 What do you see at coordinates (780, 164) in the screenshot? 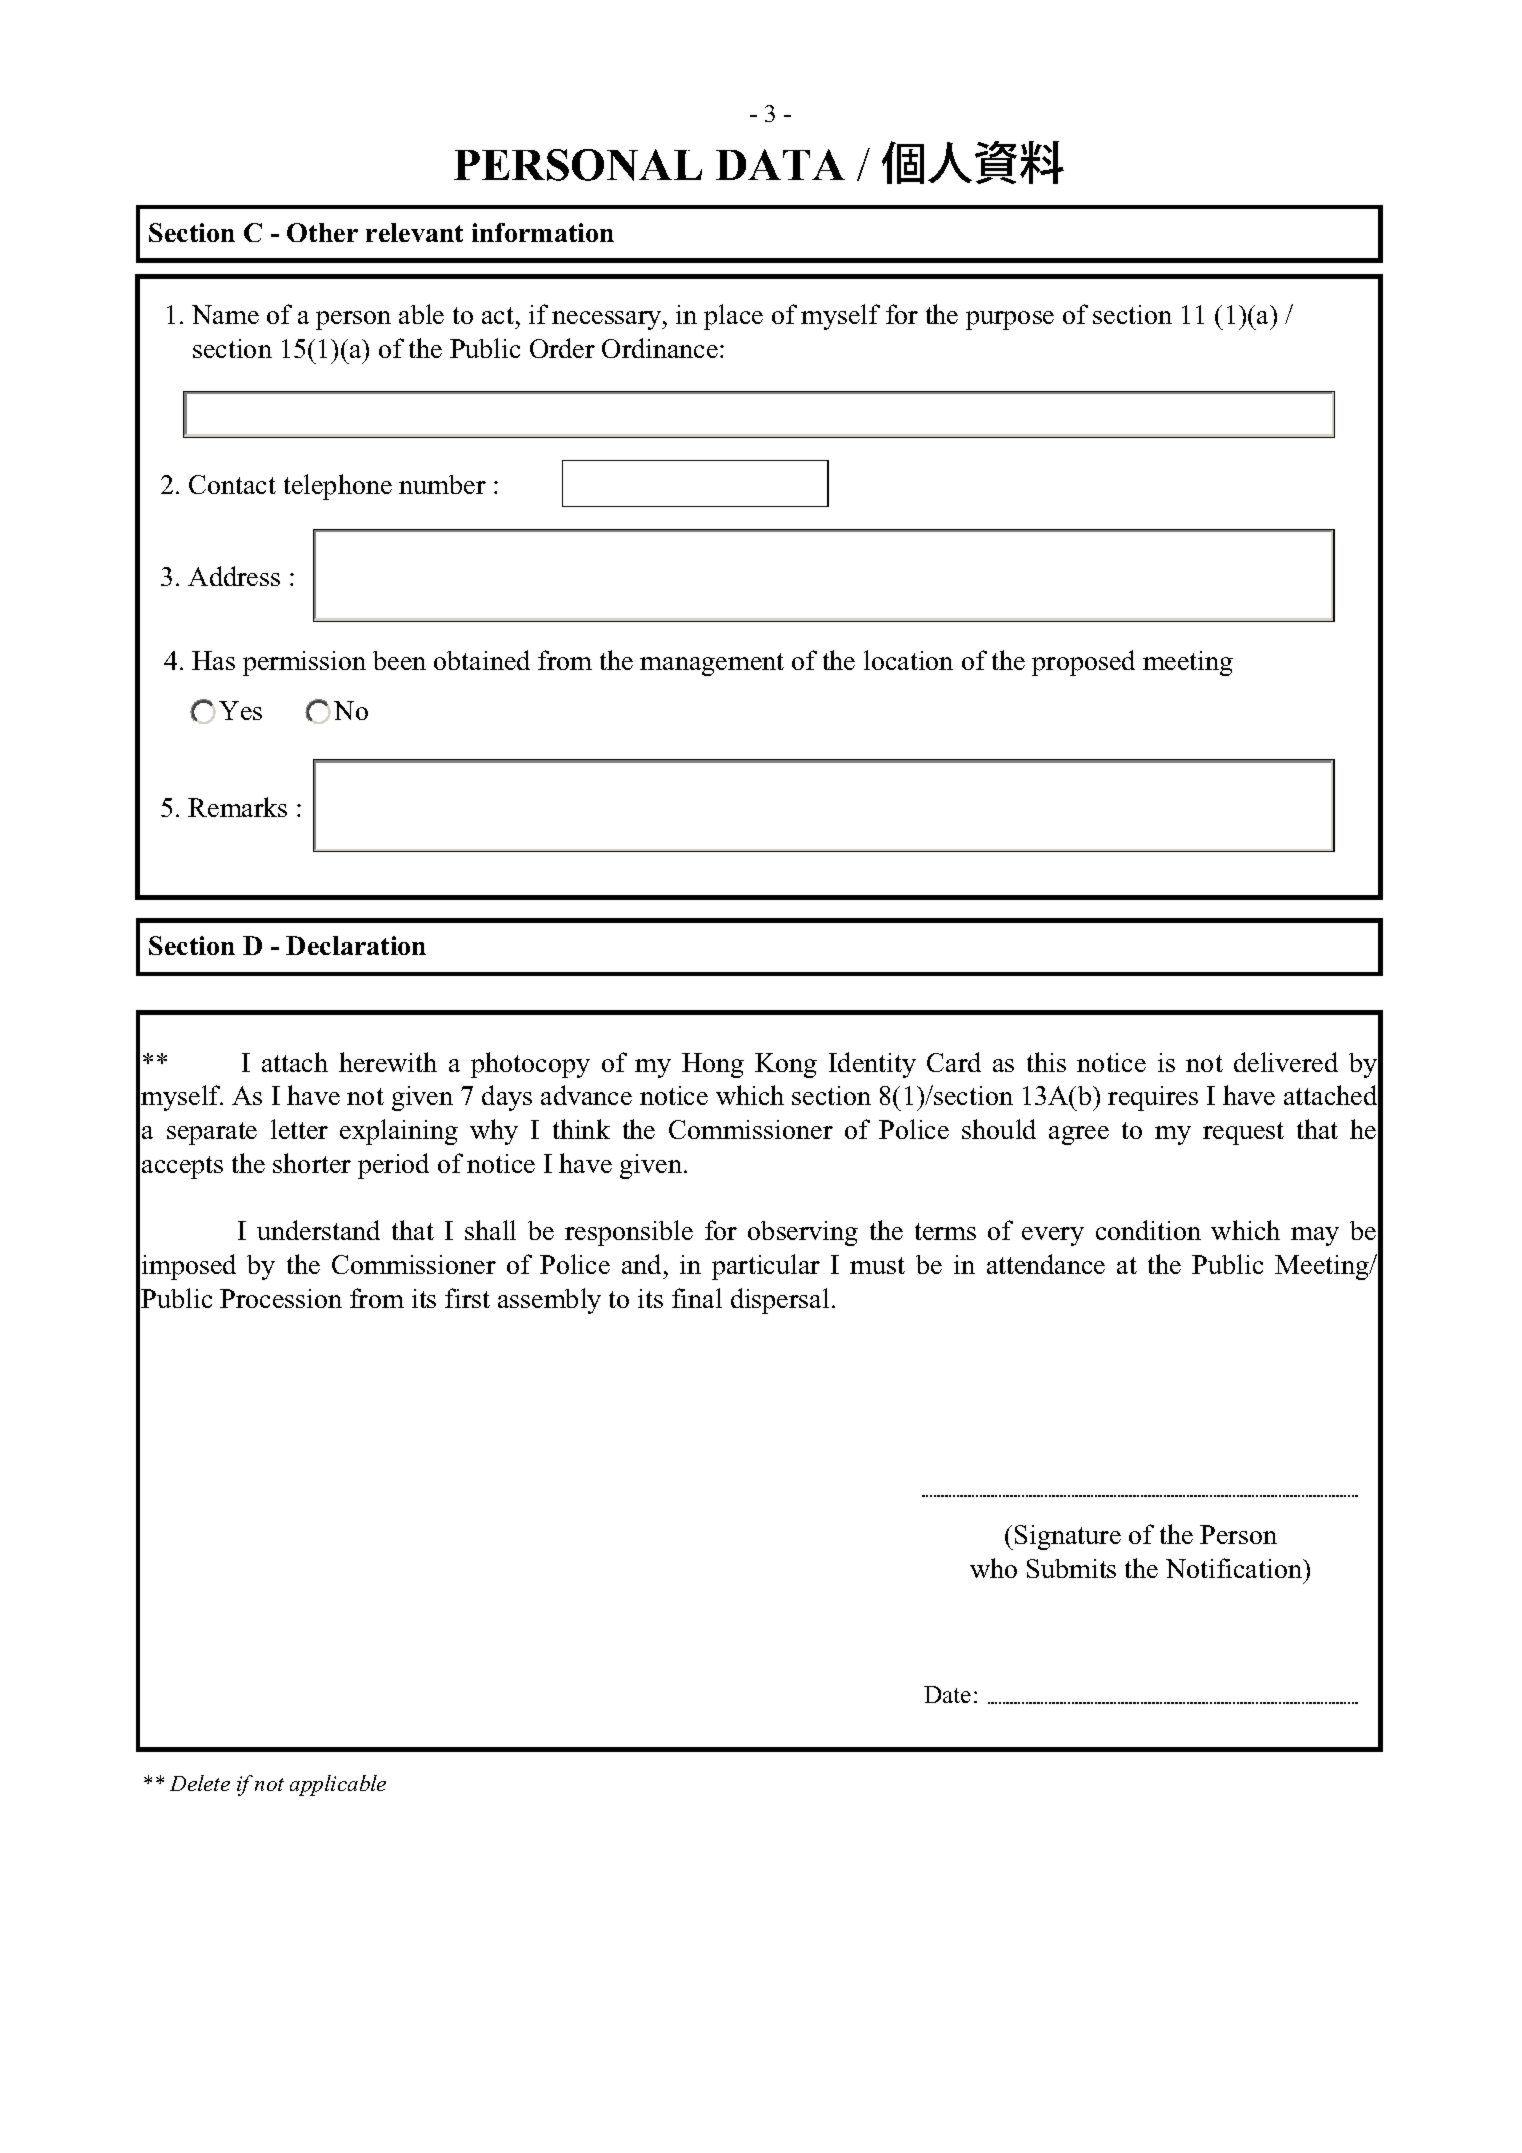
I see `DATA` at bounding box center [780, 164].
